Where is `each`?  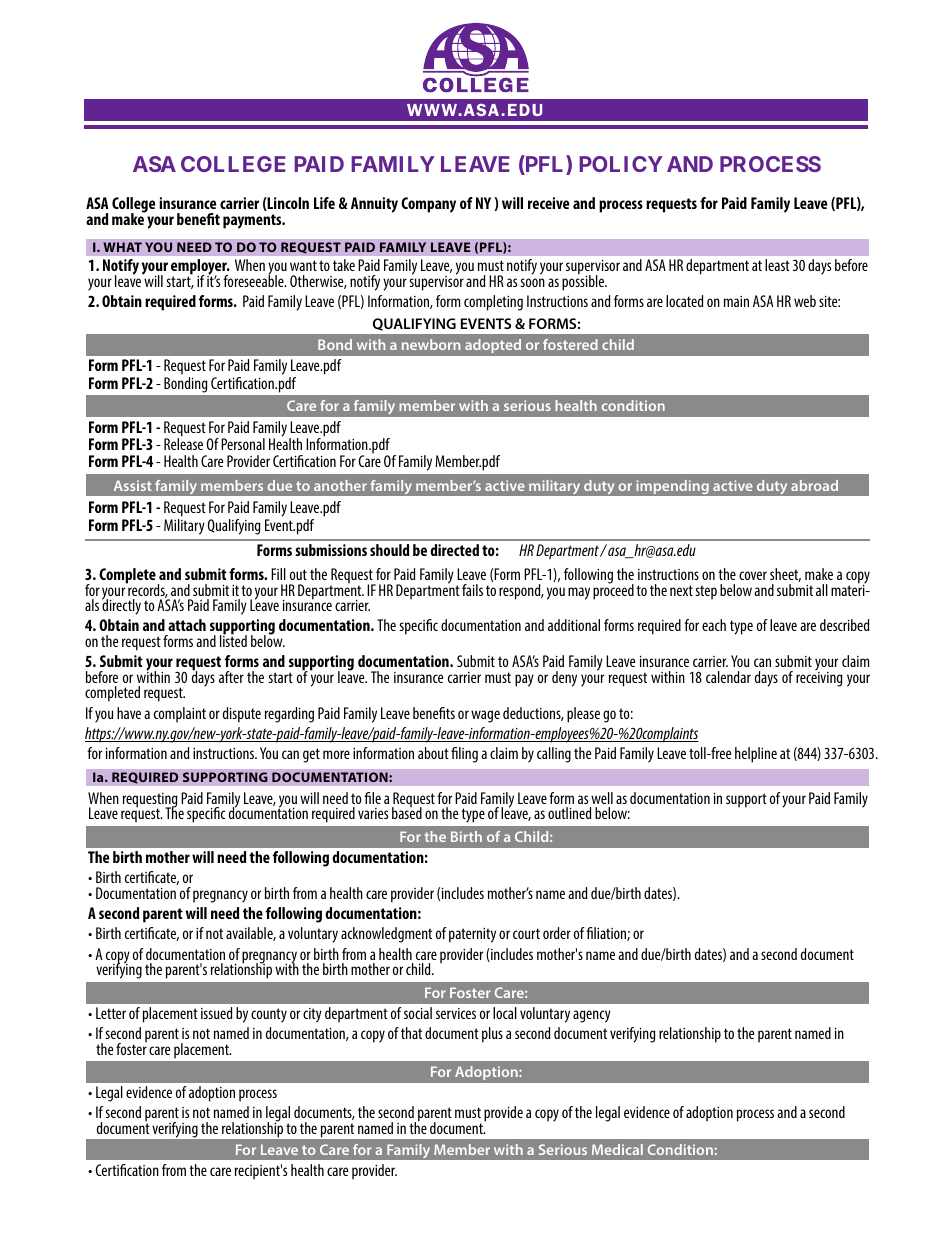 each is located at coordinates (714, 625).
